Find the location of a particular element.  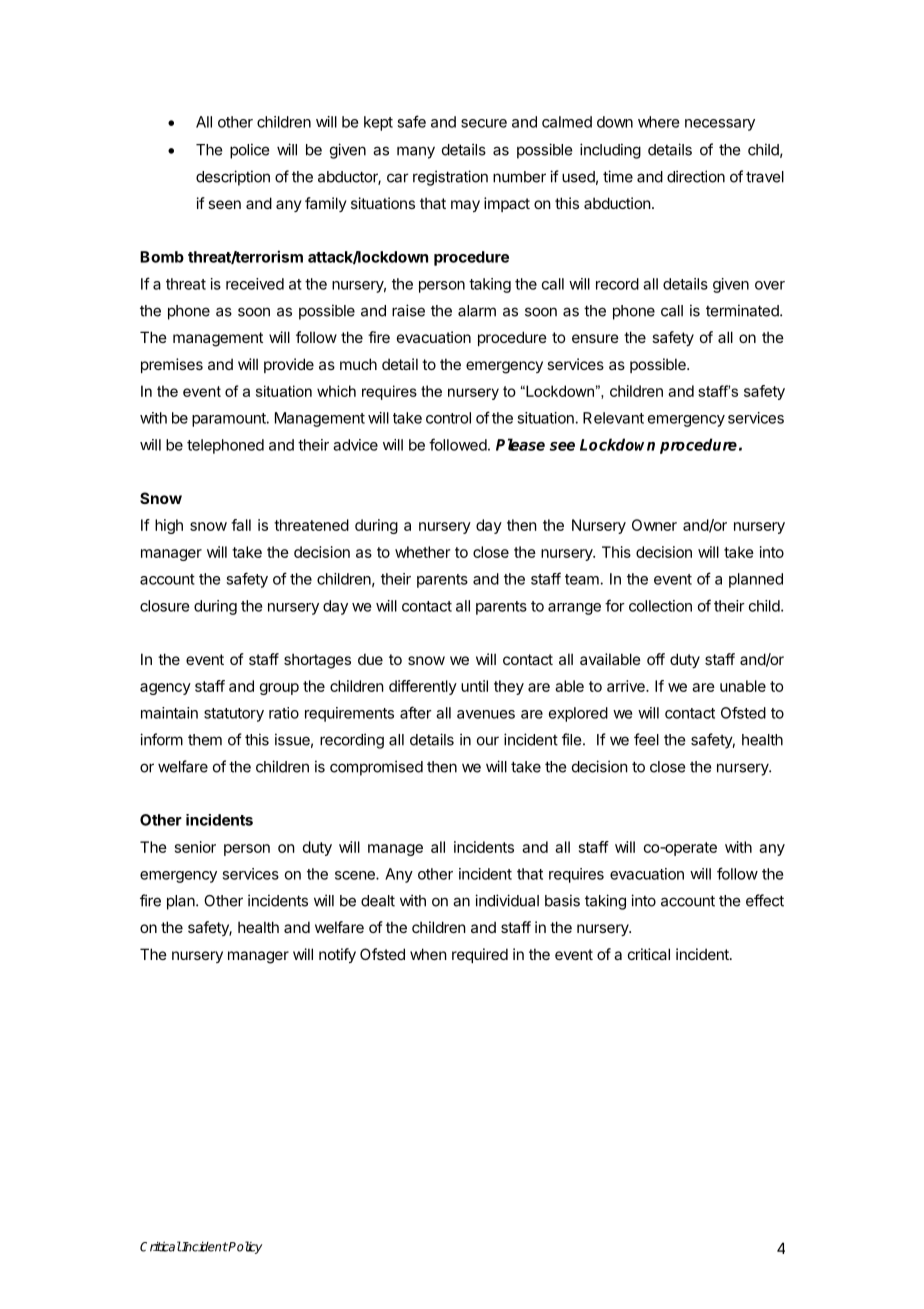

direction is located at coordinates (696, 176).
